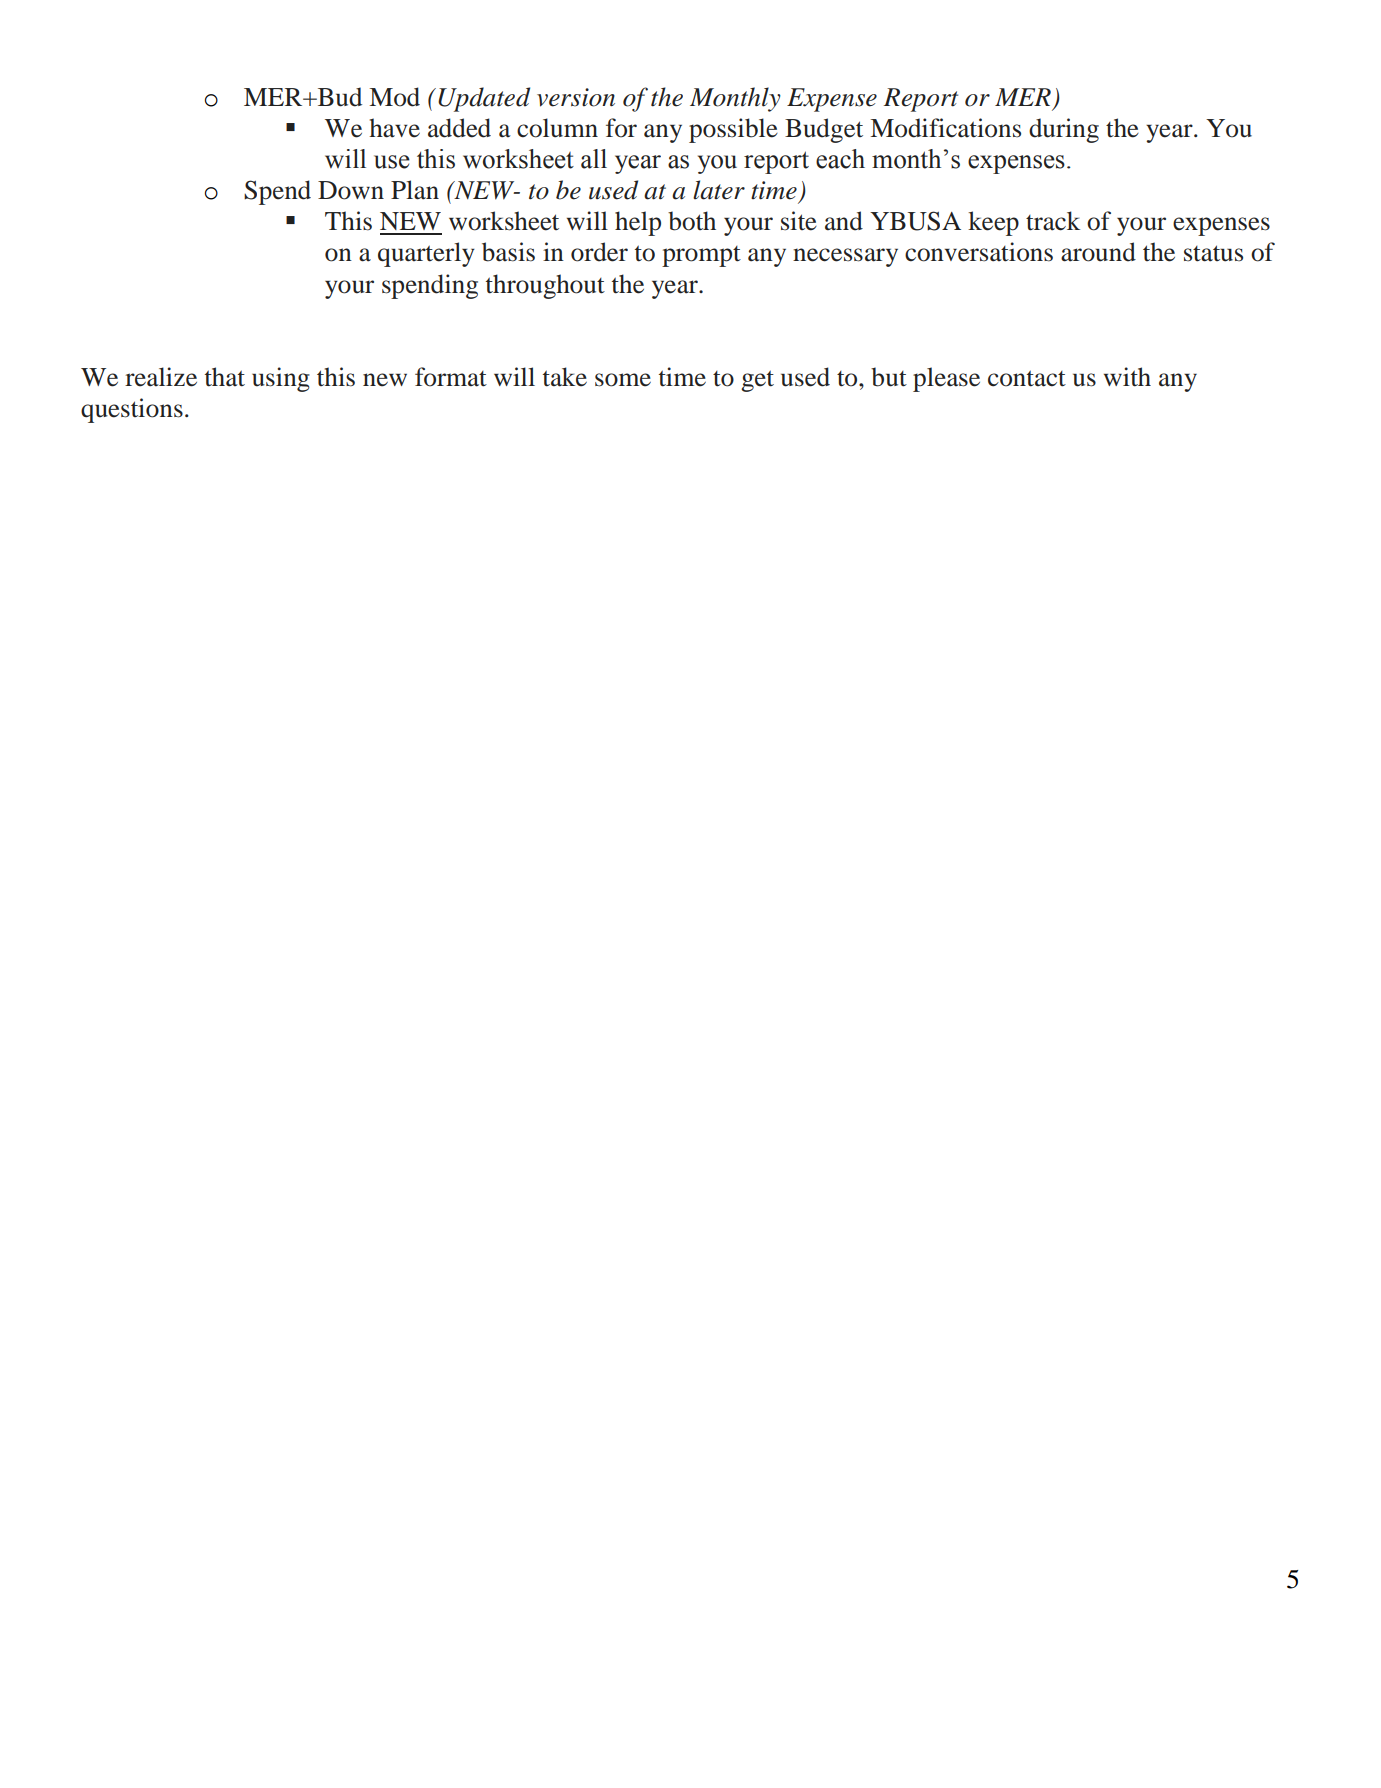 This image has height=1788, width=1381. I want to click on during, so click(1064, 130).
